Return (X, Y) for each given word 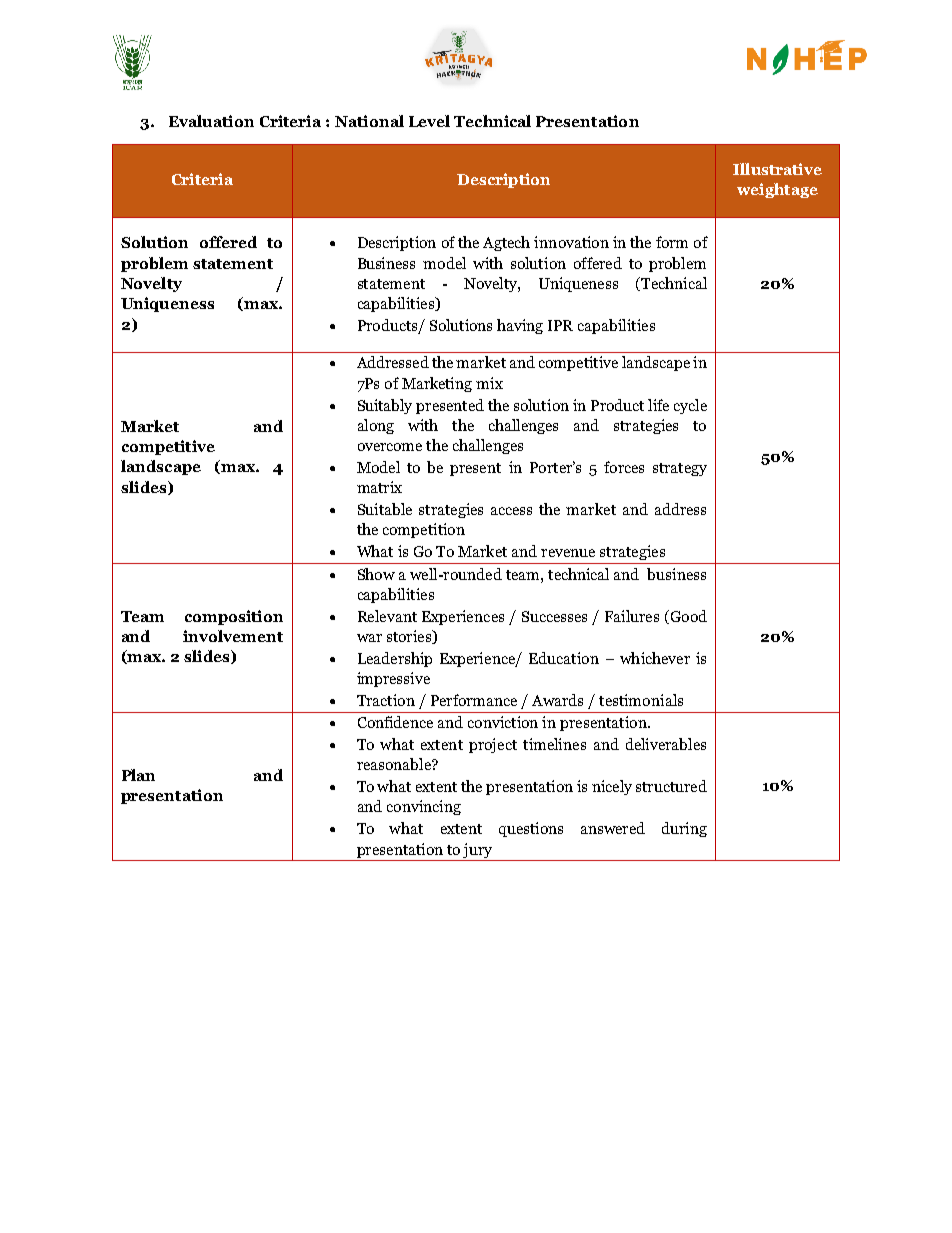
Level (429, 121)
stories (410, 637)
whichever (655, 658)
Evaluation (211, 121)
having (520, 326)
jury (477, 850)
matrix (379, 487)
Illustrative (777, 169)
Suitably (385, 406)
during (684, 829)
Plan (138, 775)
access (511, 511)
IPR (560, 325)
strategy (680, 469)
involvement (233, 636)
